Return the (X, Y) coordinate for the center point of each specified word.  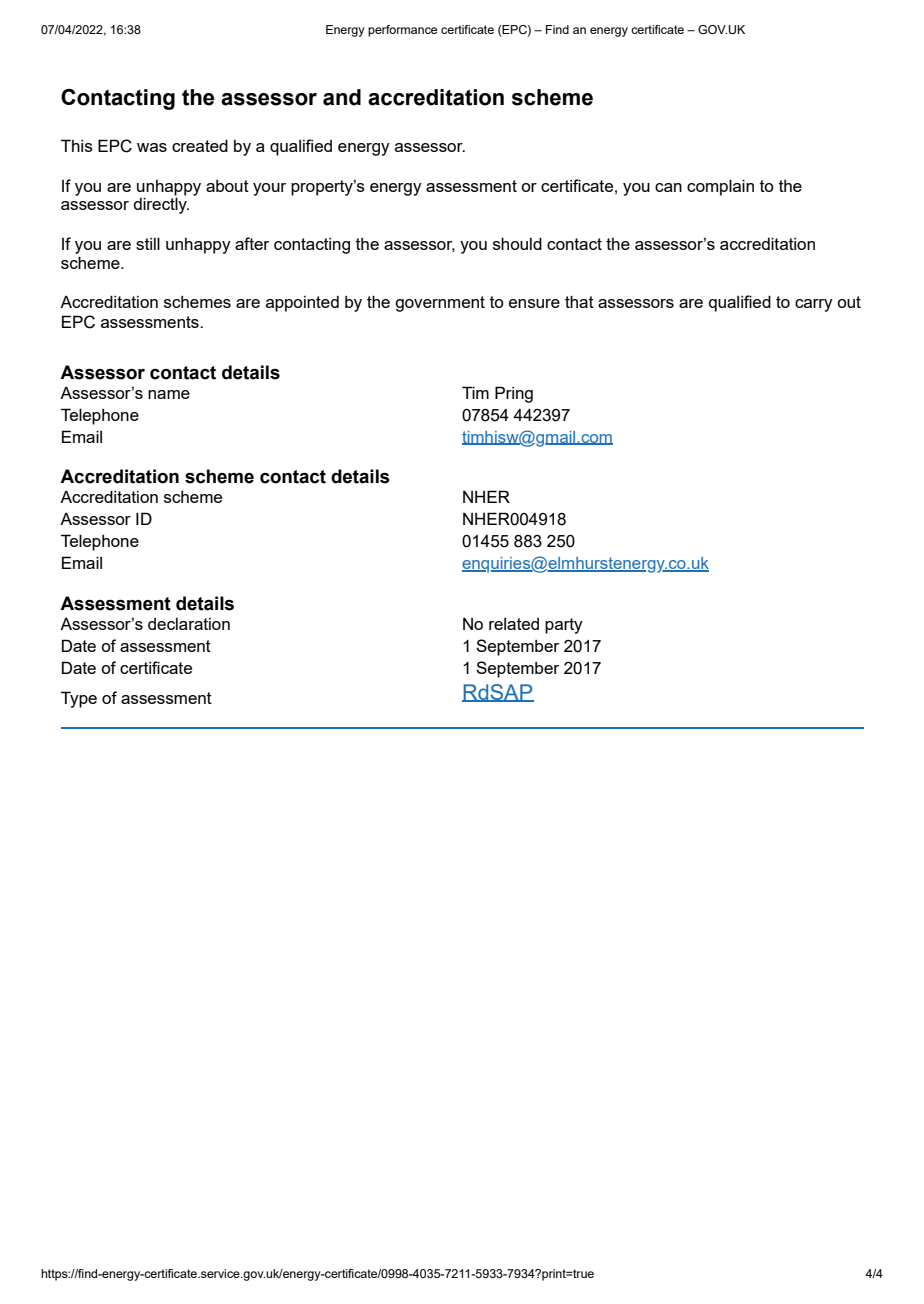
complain (720, 187)
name (169, 394)
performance (402, 31)
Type (79, 699)
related (514, 624)
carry (814, 305)
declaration (189, 624)
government (440, 304)
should (517, 243)
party (564, 626)
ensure (534, 303)
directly (161, 204)
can (668, 187)
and (342, 97)
